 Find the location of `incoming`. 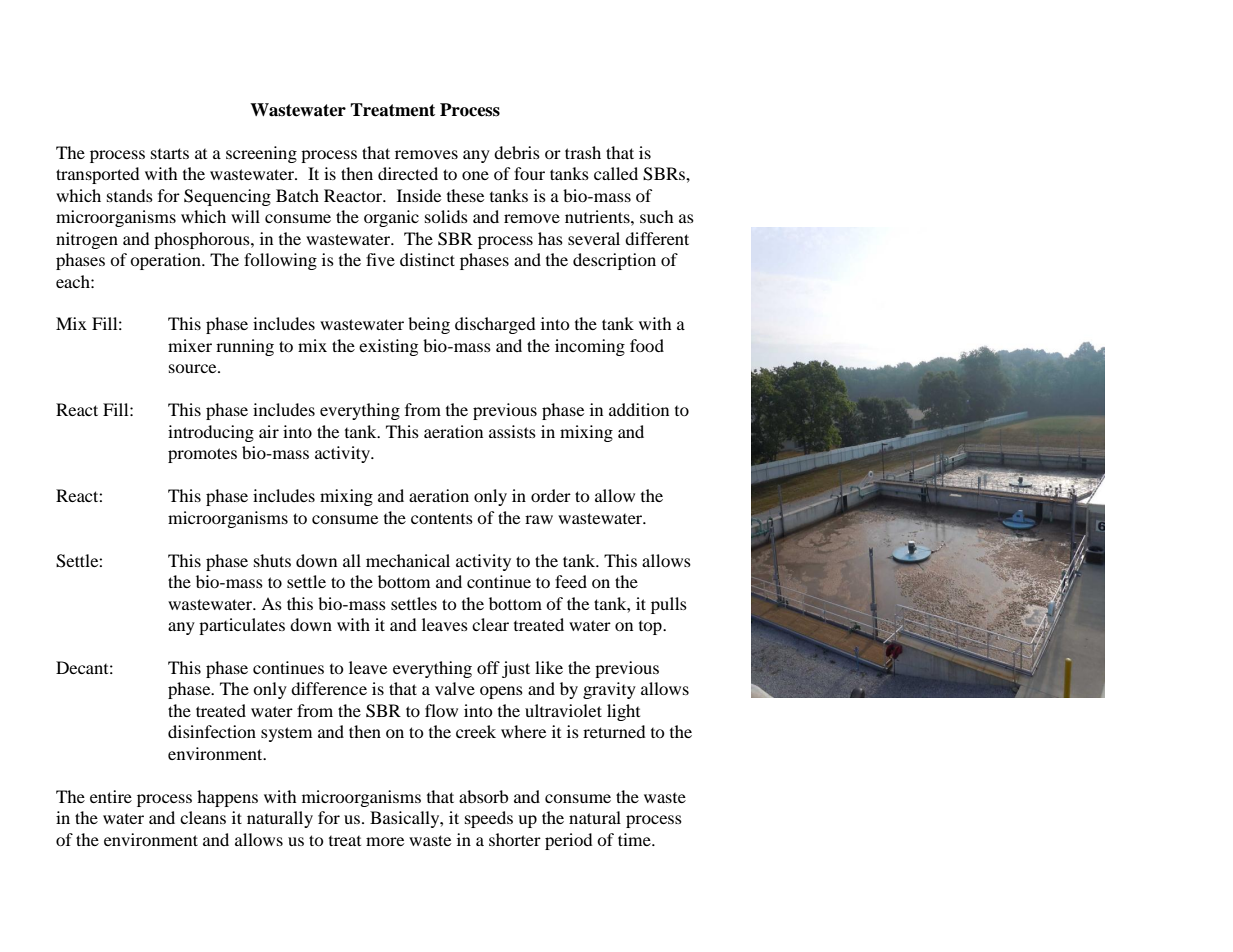

incoming is located at coordinates (590, 347).
